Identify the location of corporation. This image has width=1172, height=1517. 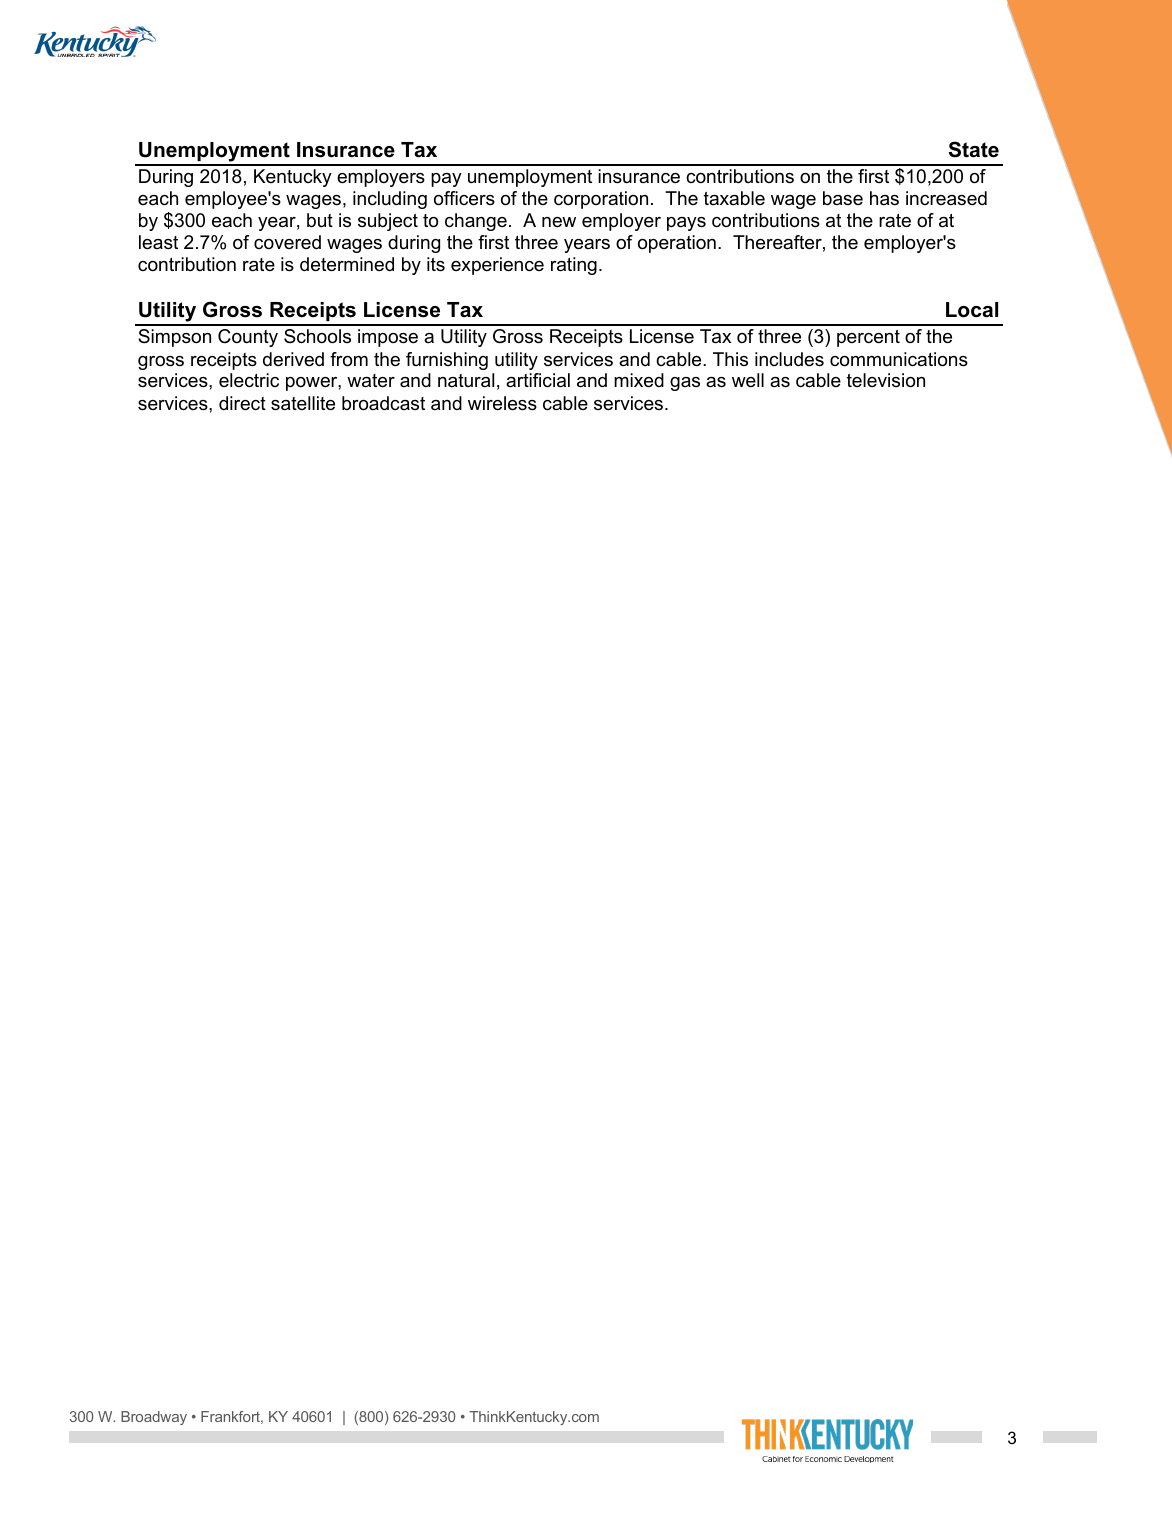
(601, 200).
